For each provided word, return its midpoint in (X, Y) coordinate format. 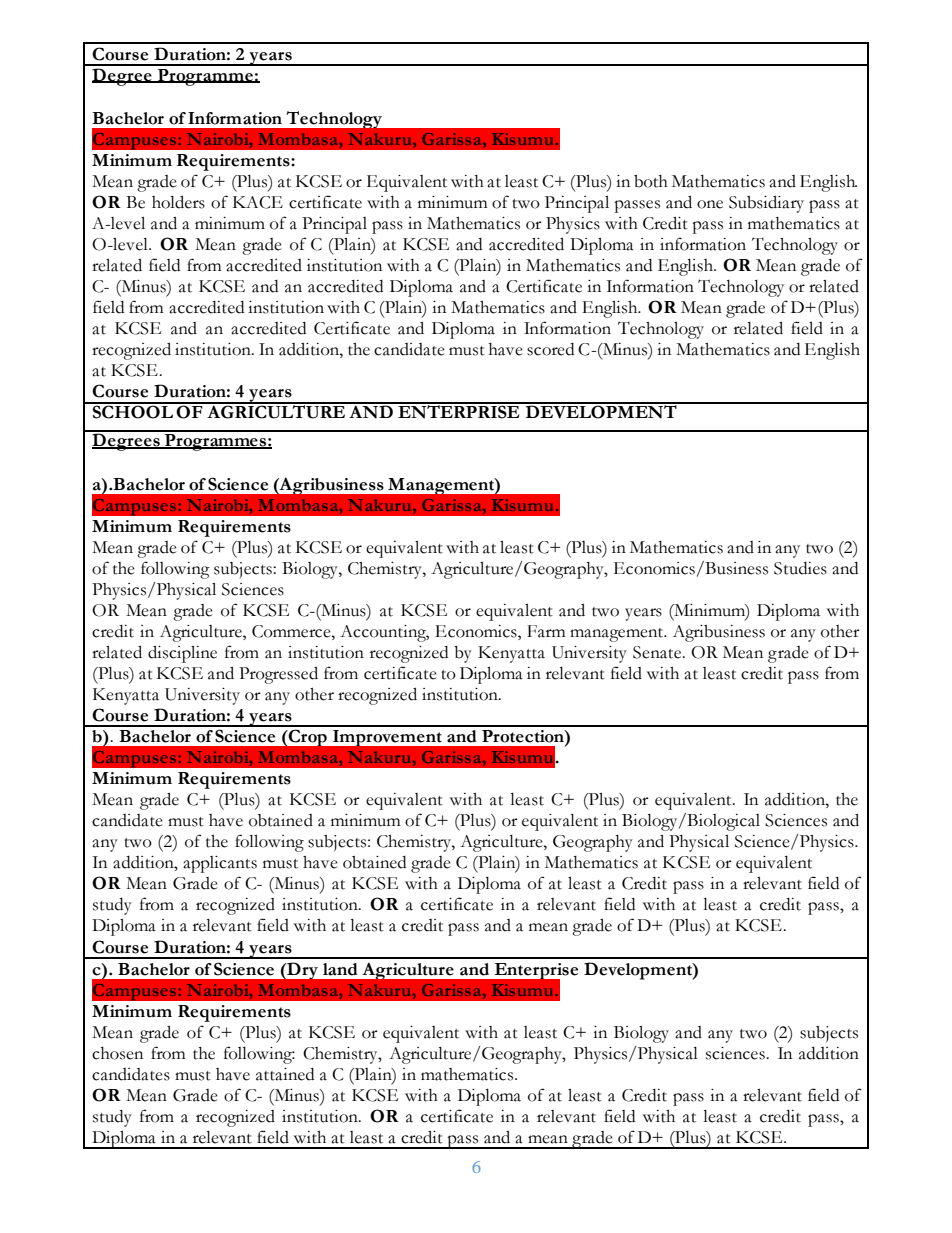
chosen (117, 1053)
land (340, 969)
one (710, 204)
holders (178, 202)
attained (285, 1074)
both (651, 181)
